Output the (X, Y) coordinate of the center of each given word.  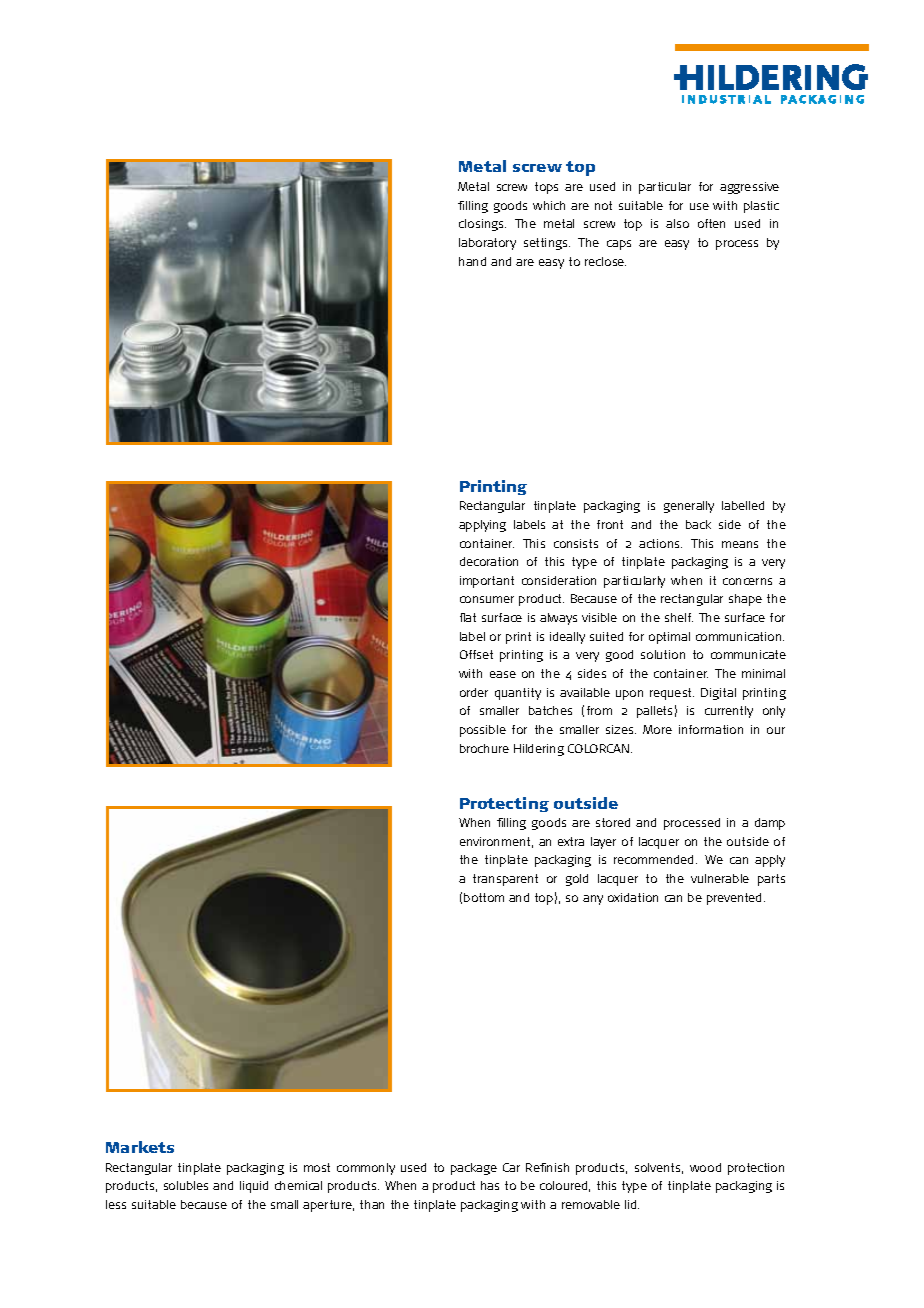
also (677, 223)
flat (468, 617)
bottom (484, 897)
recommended (655, 859)
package (474, 1169)
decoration (489, 561)
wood (705, 1167)
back (698, 524)
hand (472, 261)
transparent (505, 880)
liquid (254, 1187)
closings (482, 225)
